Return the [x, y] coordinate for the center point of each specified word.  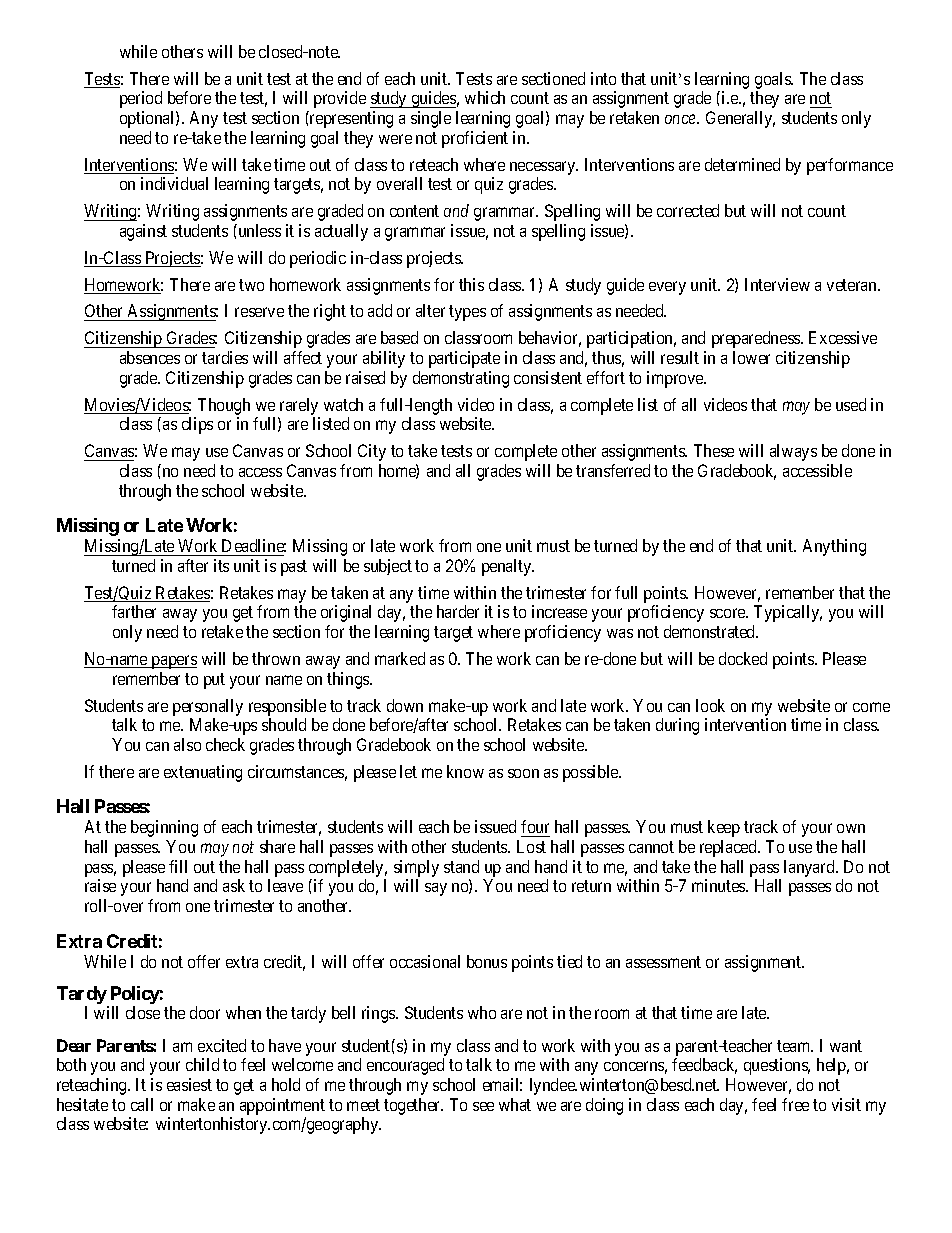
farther [134, 611]
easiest [189, 1084]
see [483, 1106]
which [485, 97]
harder [458, 611]
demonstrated [711, 631]
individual [174, 183]
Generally [740, 119]
